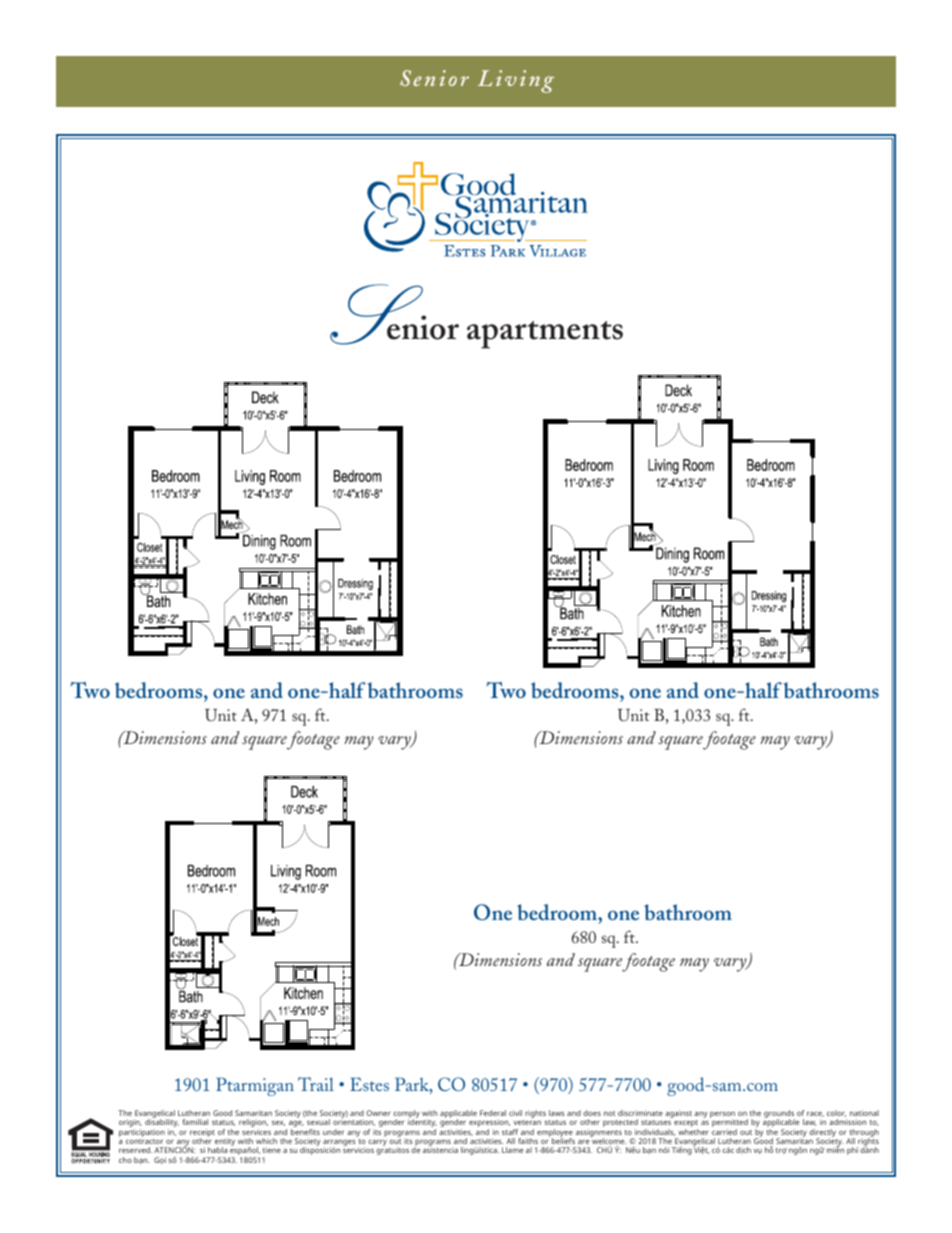 The image size is (952, 1233). Describe the element at coordinates (369, 1084) in the document. I see `Estes` at that location.
